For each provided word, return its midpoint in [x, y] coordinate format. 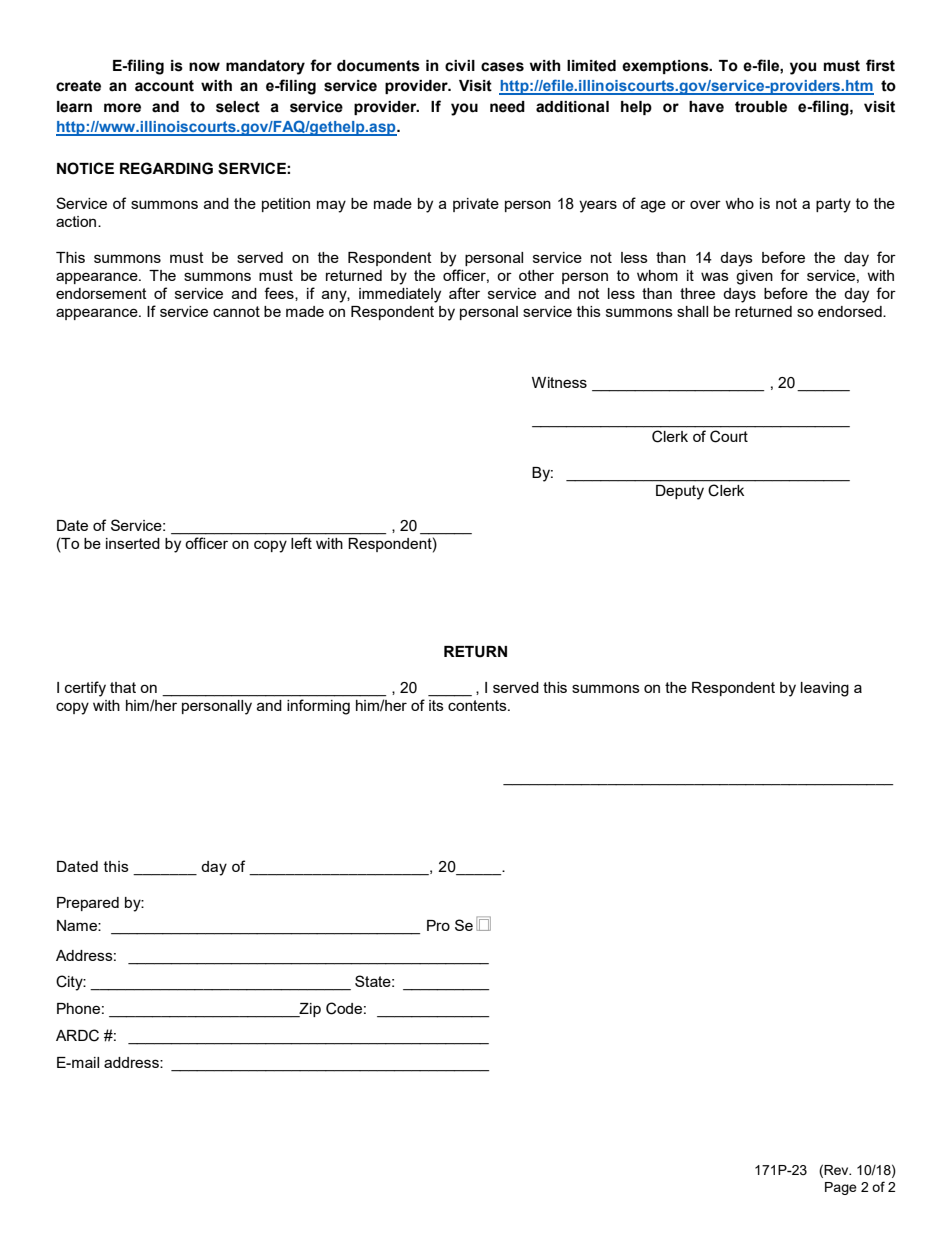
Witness [559, 382]
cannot [236, 311]
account [164, 86]
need [507, 107]
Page [841, 1188]
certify [85, 689]
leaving [825, 689]
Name [78, 925]
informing [318, 707]
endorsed [851, 311]
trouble [761, 107]
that [123, 687]
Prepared [88, 904]
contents [478, 705]
